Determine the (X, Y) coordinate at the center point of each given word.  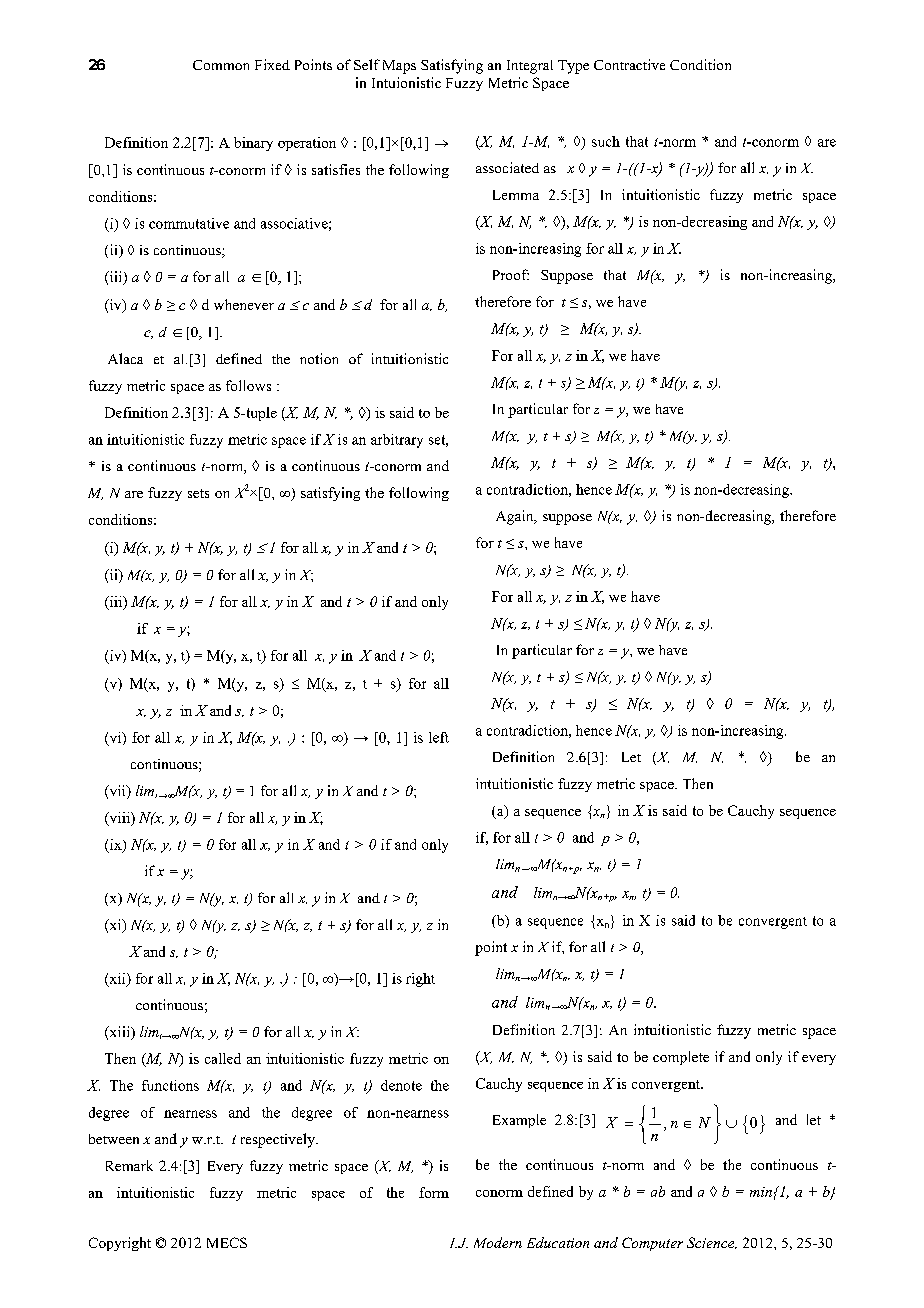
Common (221, 65)
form (434, 1192)
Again (516, 517)
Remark (129, 1165)
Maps (399, 67)
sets (198, 493)
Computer (652, 1244)
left (439, 737)
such (606, 141)
